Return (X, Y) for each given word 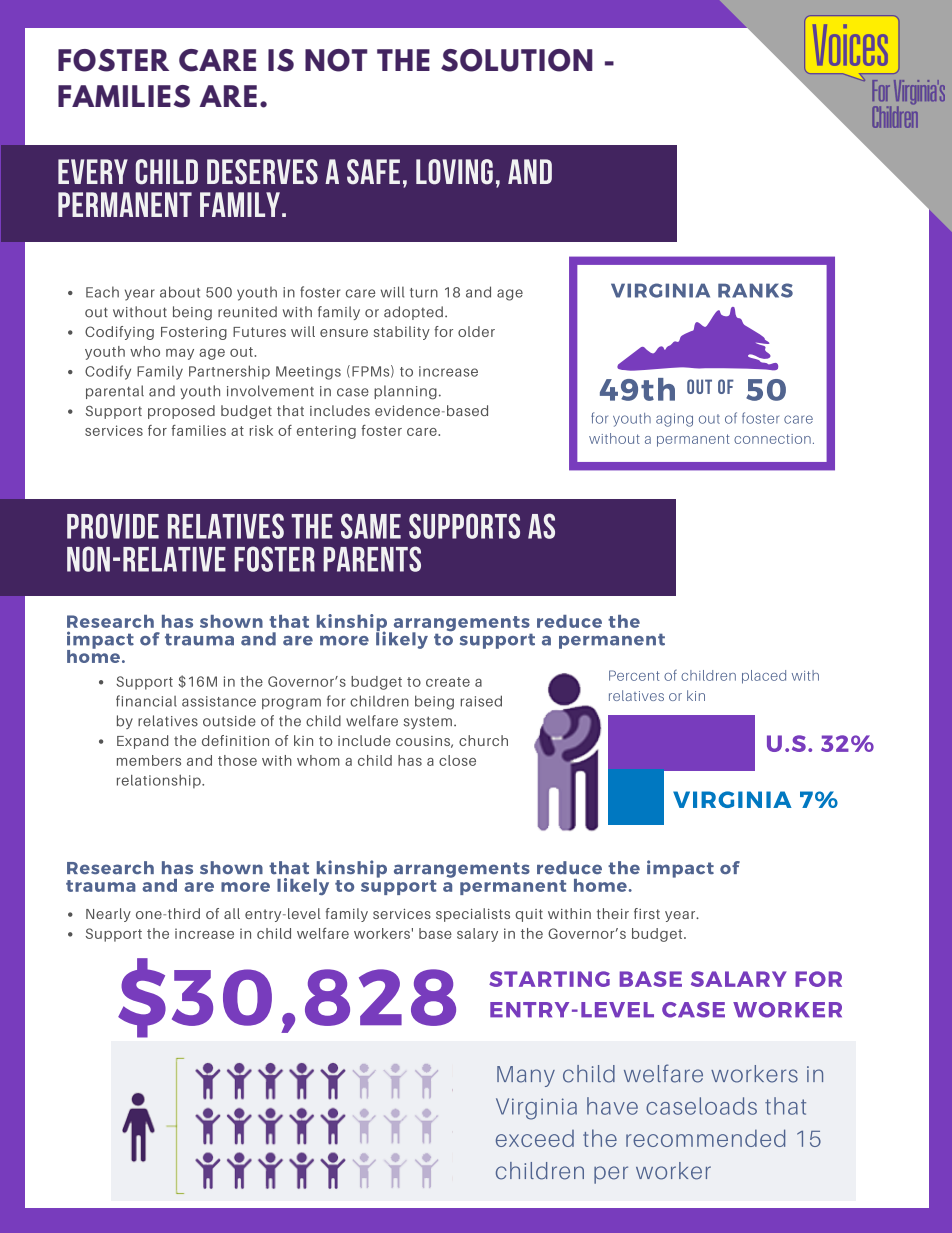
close (457, 760)
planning (405, 392)
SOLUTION (517, 60)
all (232, 913)
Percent (634, 675)
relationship (160, 781)
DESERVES (262, 172)
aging (674, 420)
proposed (181, 412)
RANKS (755, 290)
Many (526, 1076)
